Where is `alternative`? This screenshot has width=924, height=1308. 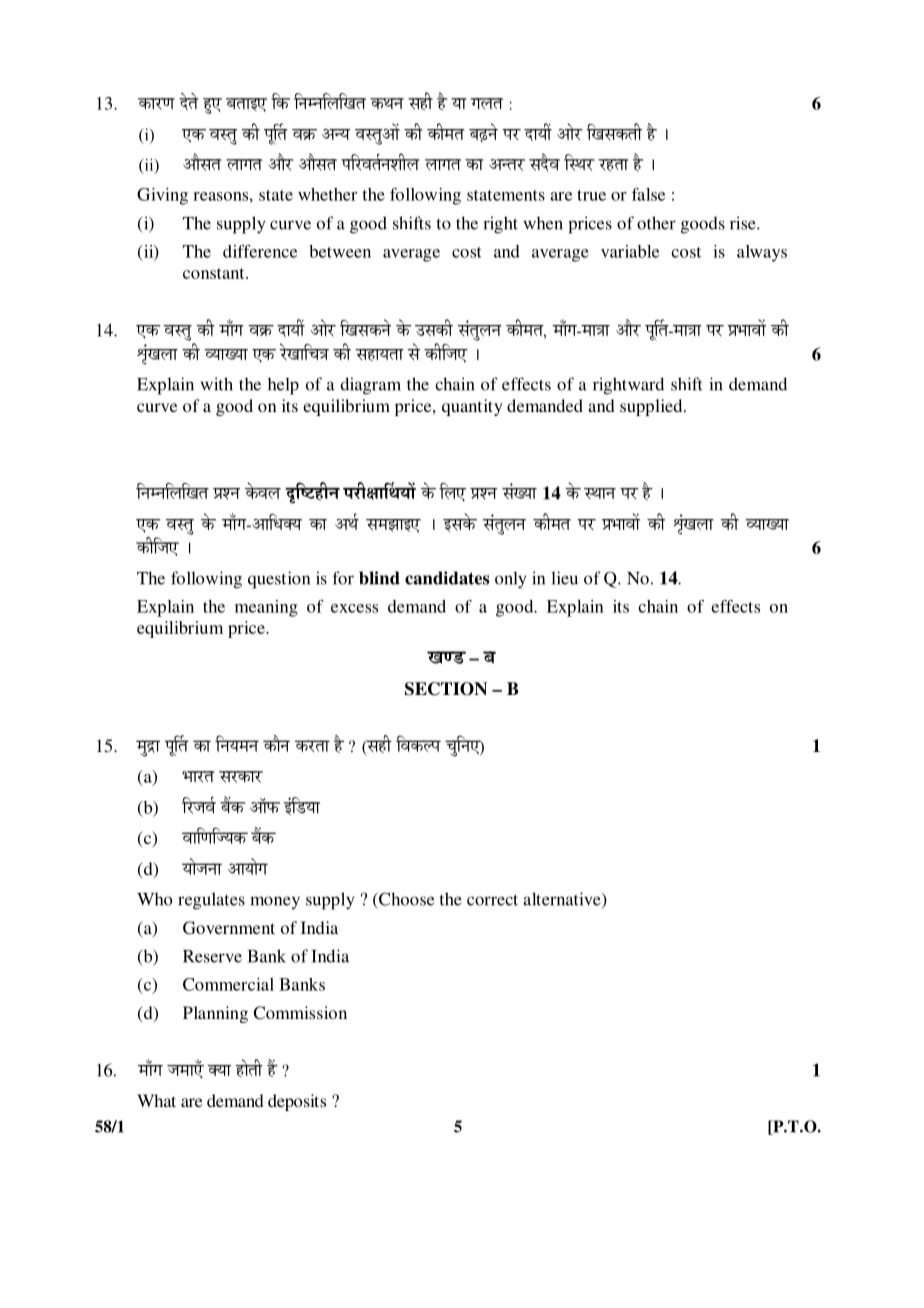 alternative is located at coordinates (563, 900).
